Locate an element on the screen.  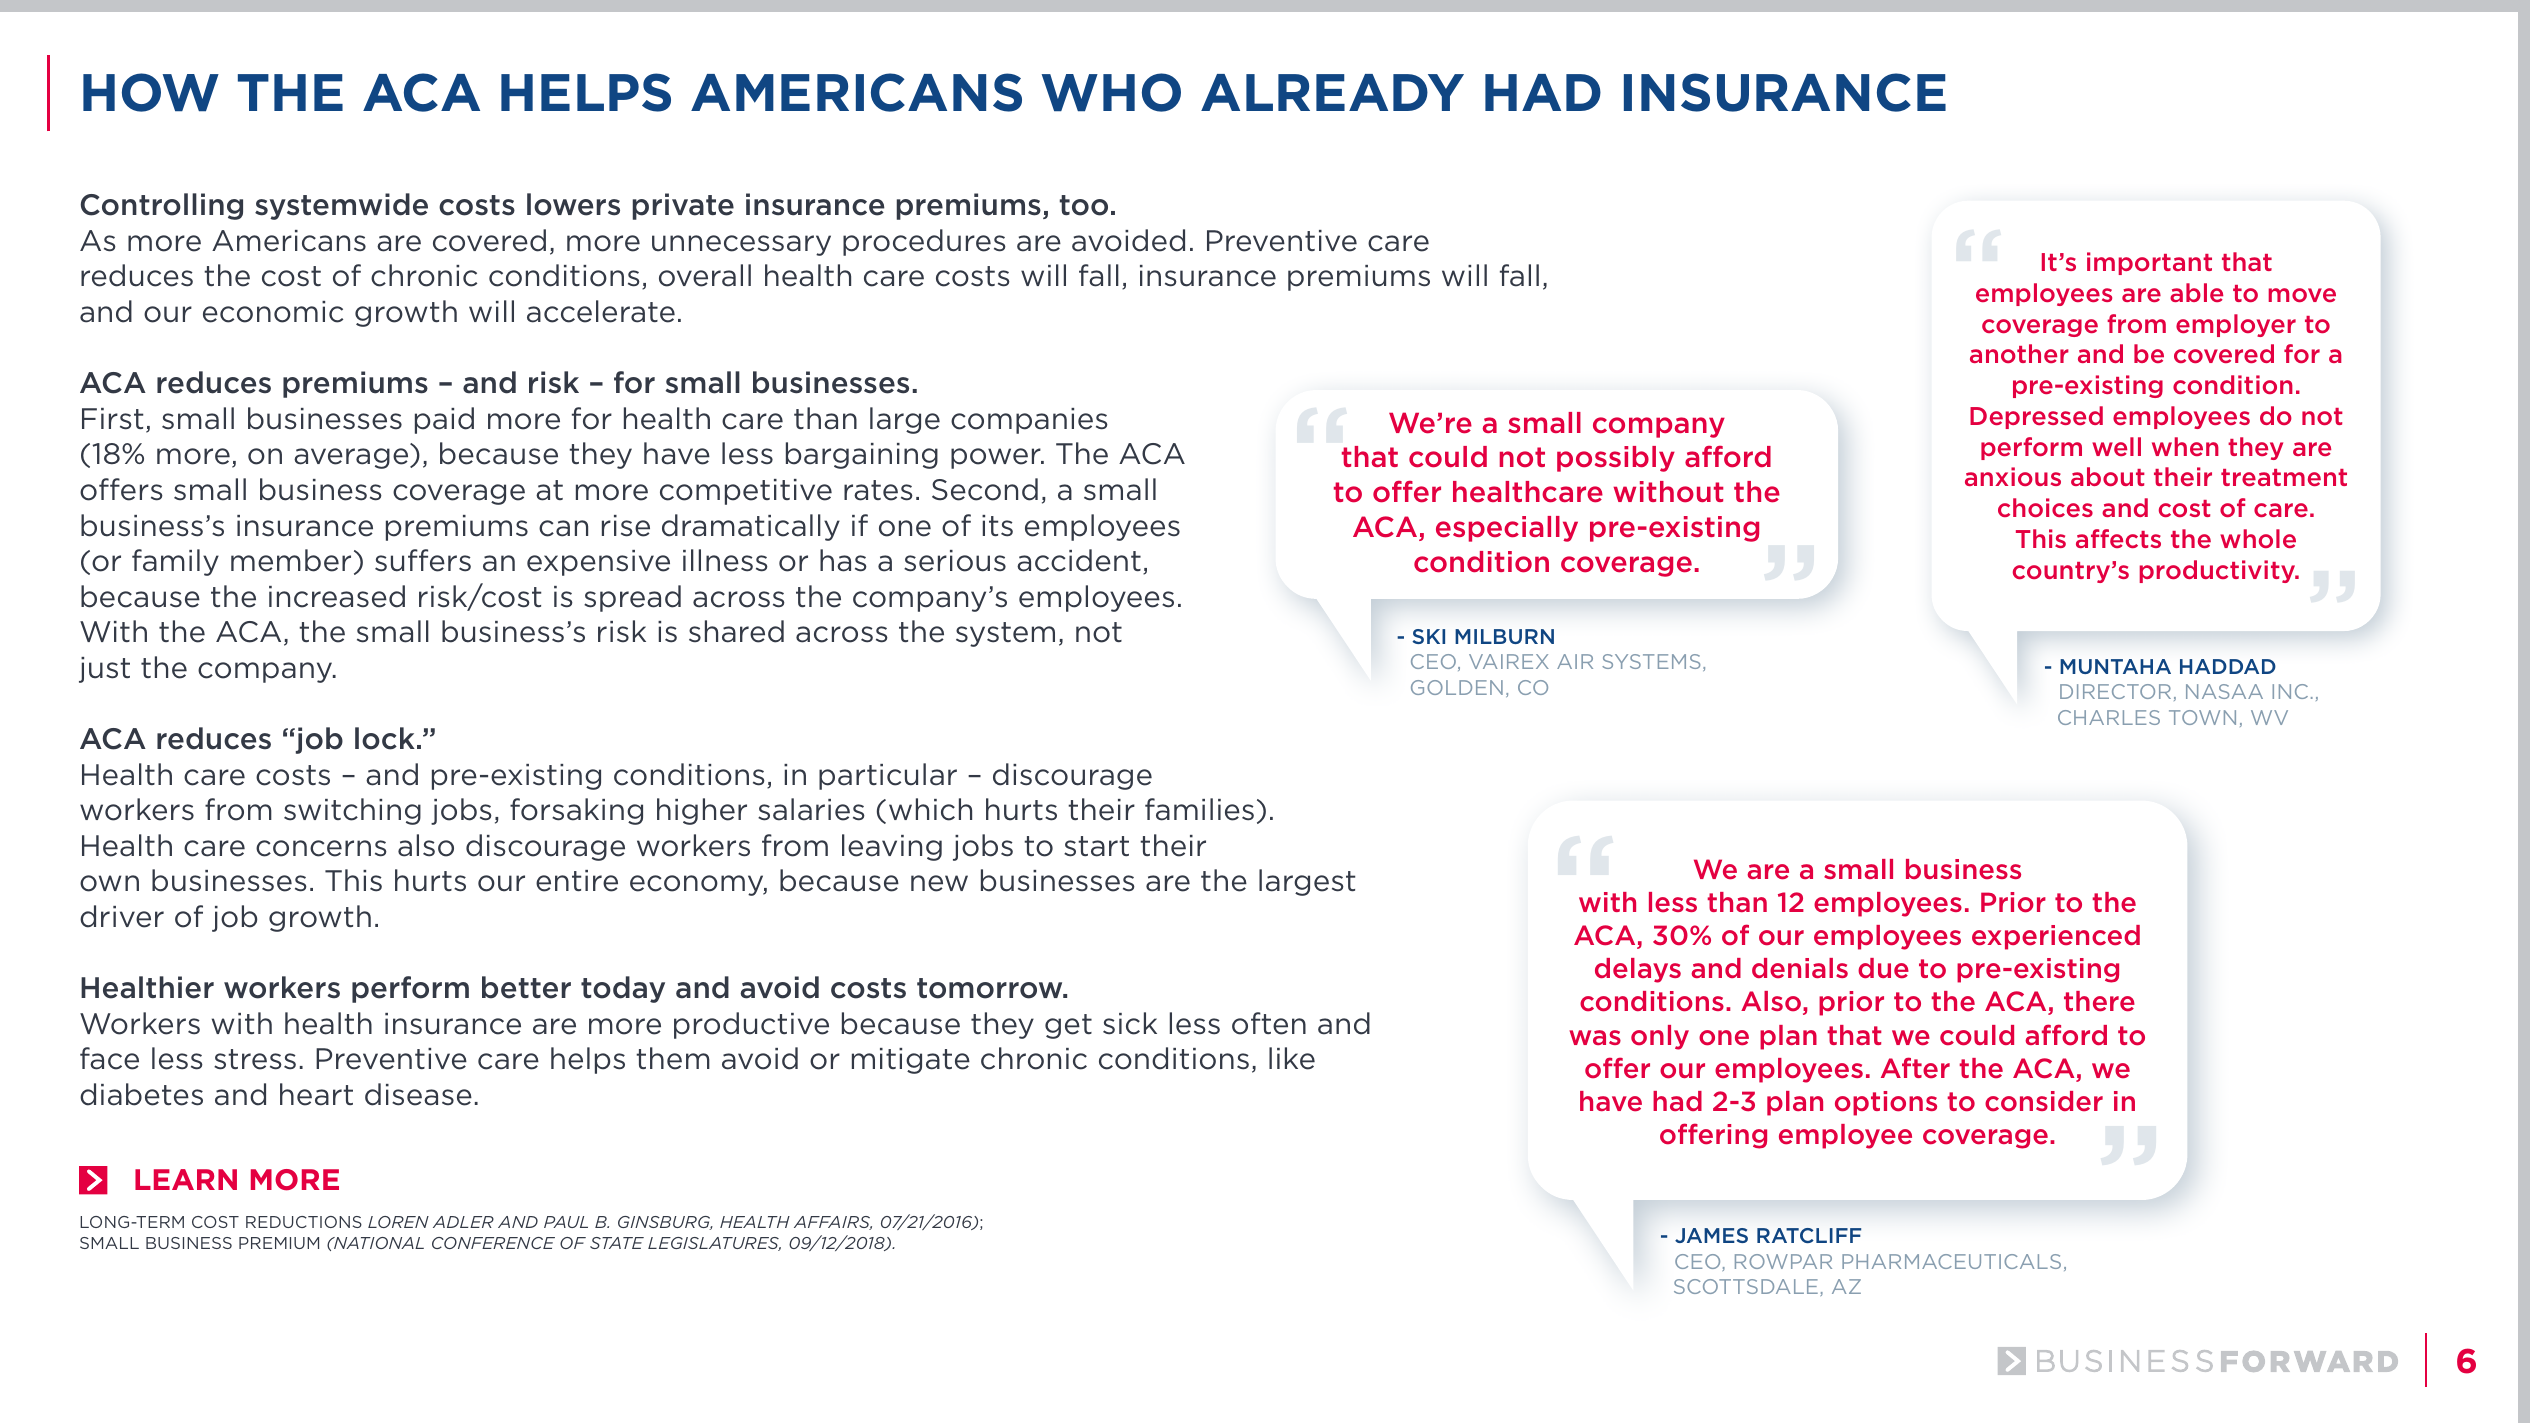
its is located at coordinates (997, 526).
